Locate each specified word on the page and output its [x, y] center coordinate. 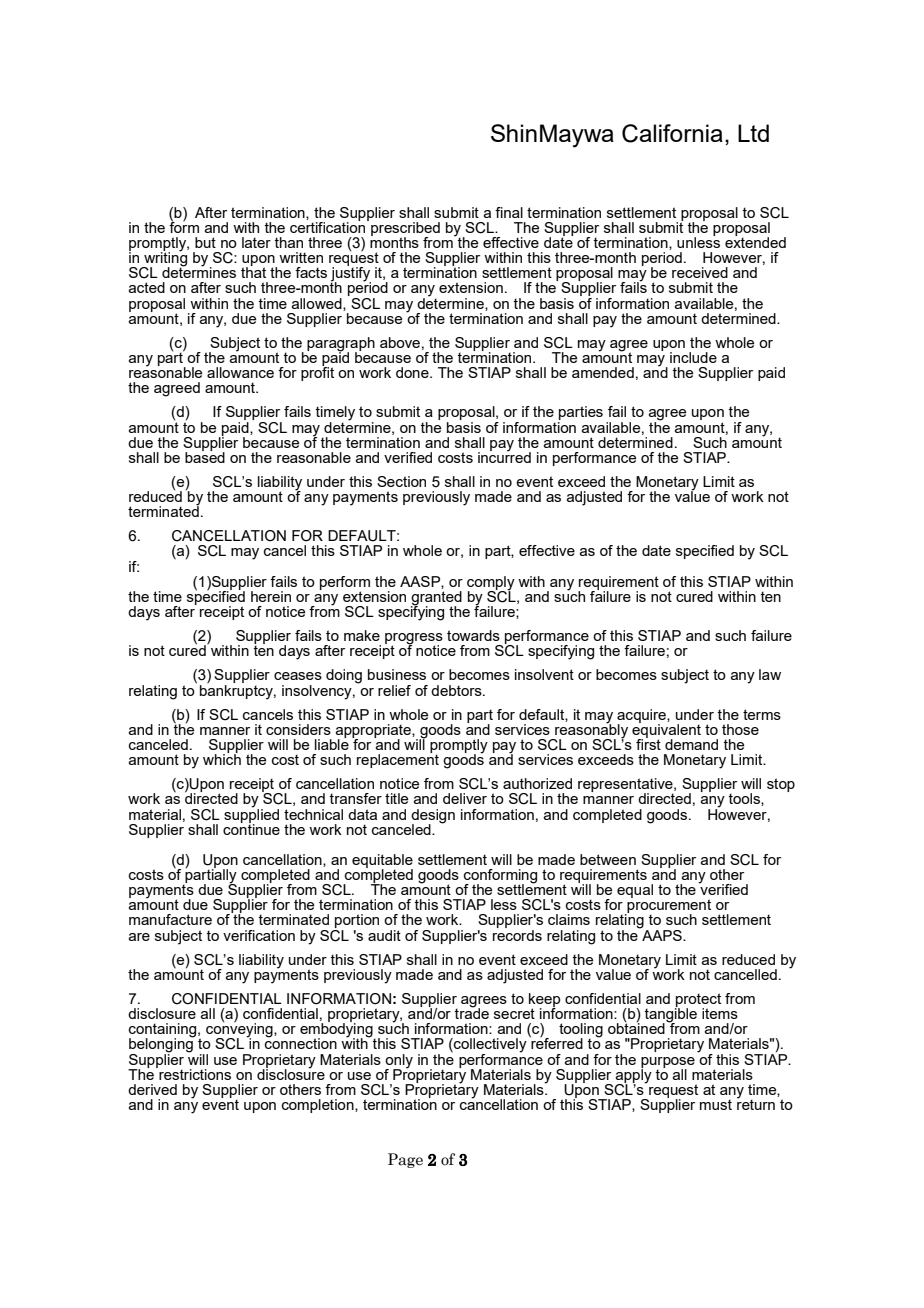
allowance [240, 372]
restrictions [194, 1073]
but [205, 242]
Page [405, 1160]
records [517, 934]
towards [473, 635]
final [509, 212]
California [672, 133]
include [693, 357]
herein [271, 596]
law [770, 674]
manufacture [170, 919]
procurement [668, 906]
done [413, 372]
